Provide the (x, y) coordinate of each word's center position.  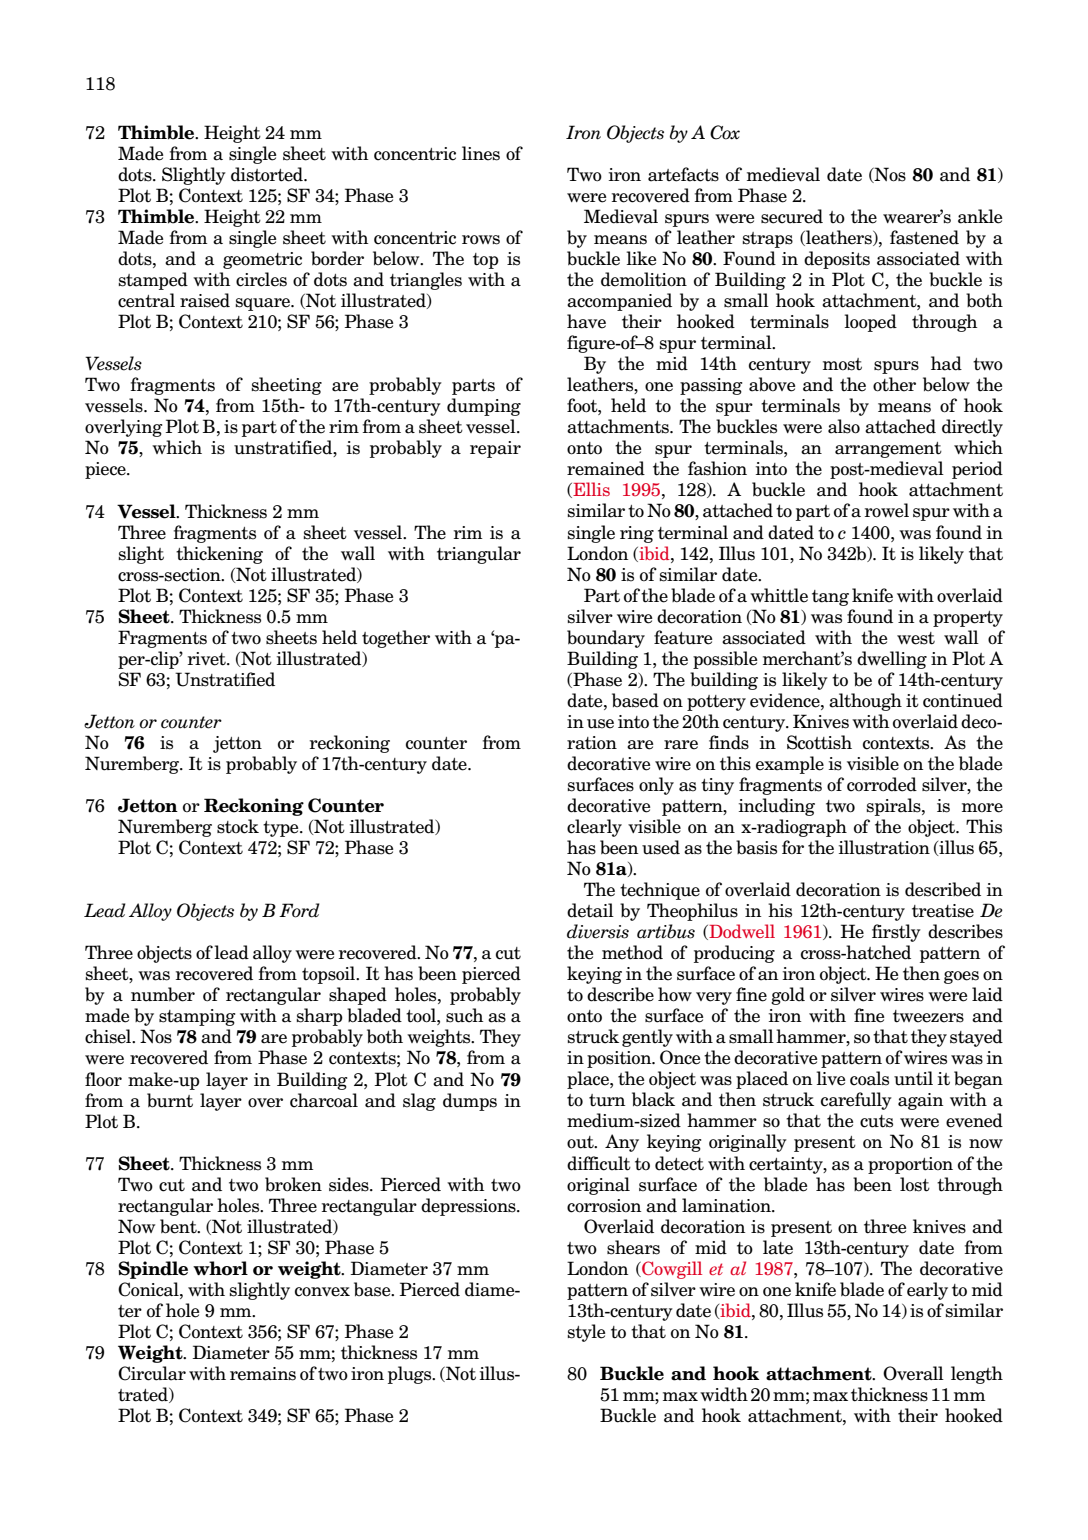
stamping (197, 1017)
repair (495, 449)
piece (106, 470)
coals (869, 1078)
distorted (268, 174)
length (977, 1375)
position (620, 1059)
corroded (882, 784)
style (586, 1333)
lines (481, 153)
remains (263, 1374)
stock (238, 826)
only (656, 786)
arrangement (888, 450)
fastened (924, 237)
